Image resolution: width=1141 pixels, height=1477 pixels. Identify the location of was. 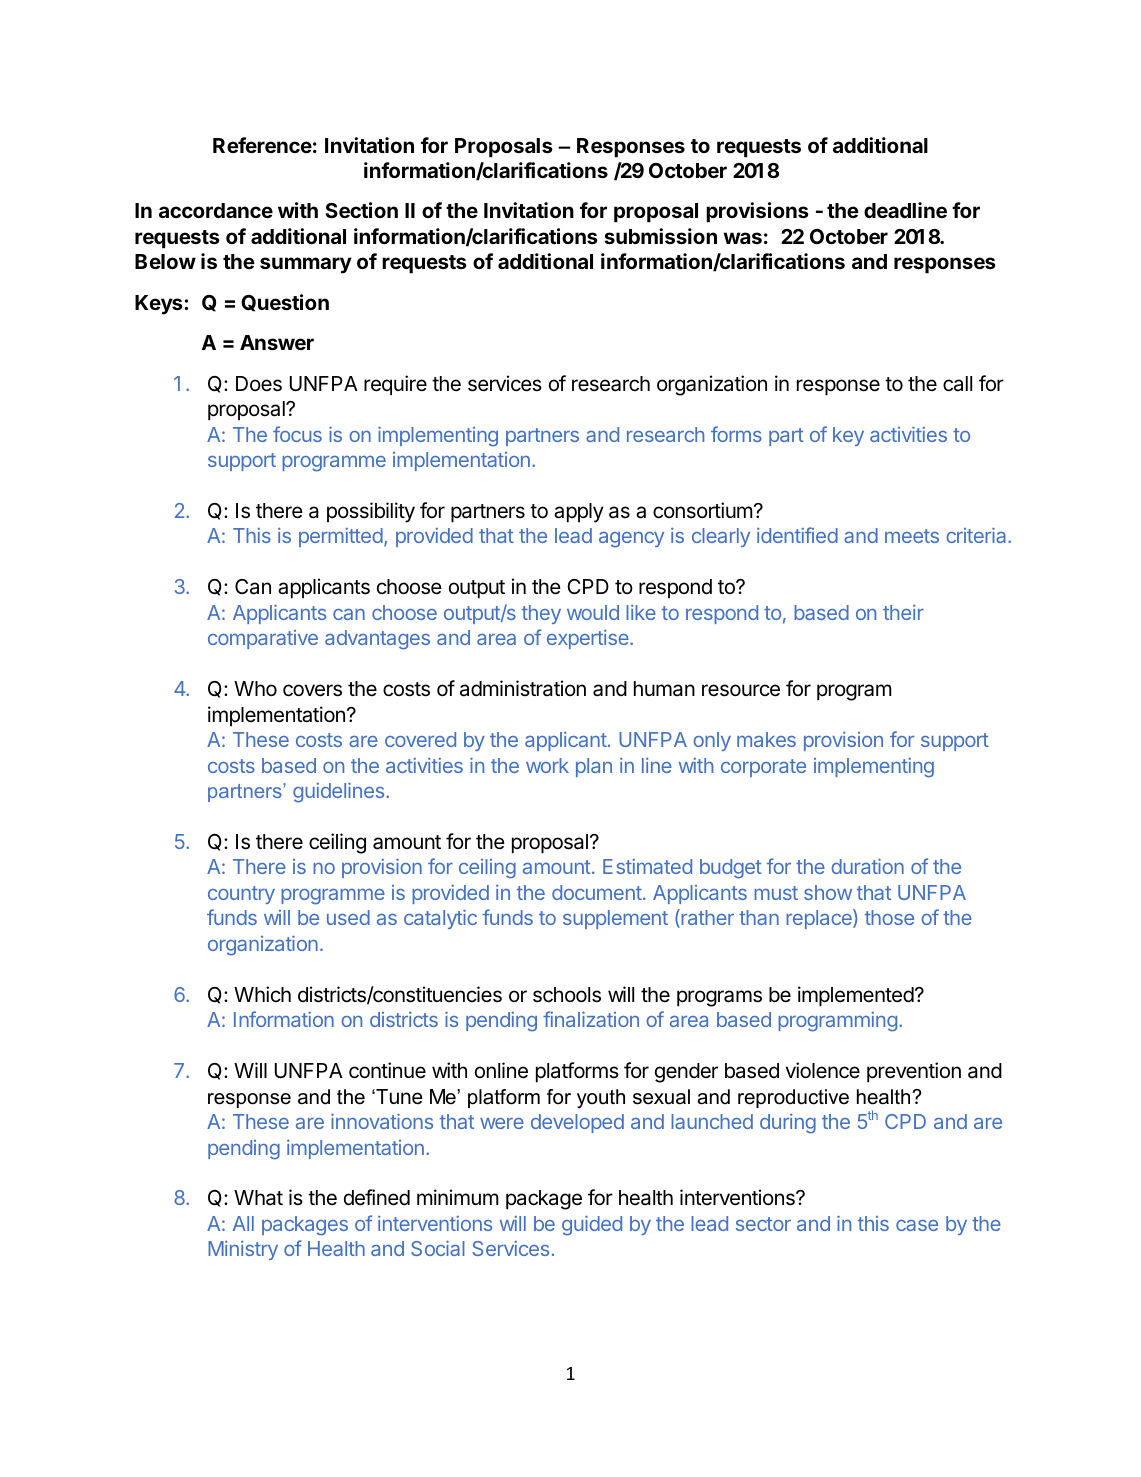
(742, 238).
